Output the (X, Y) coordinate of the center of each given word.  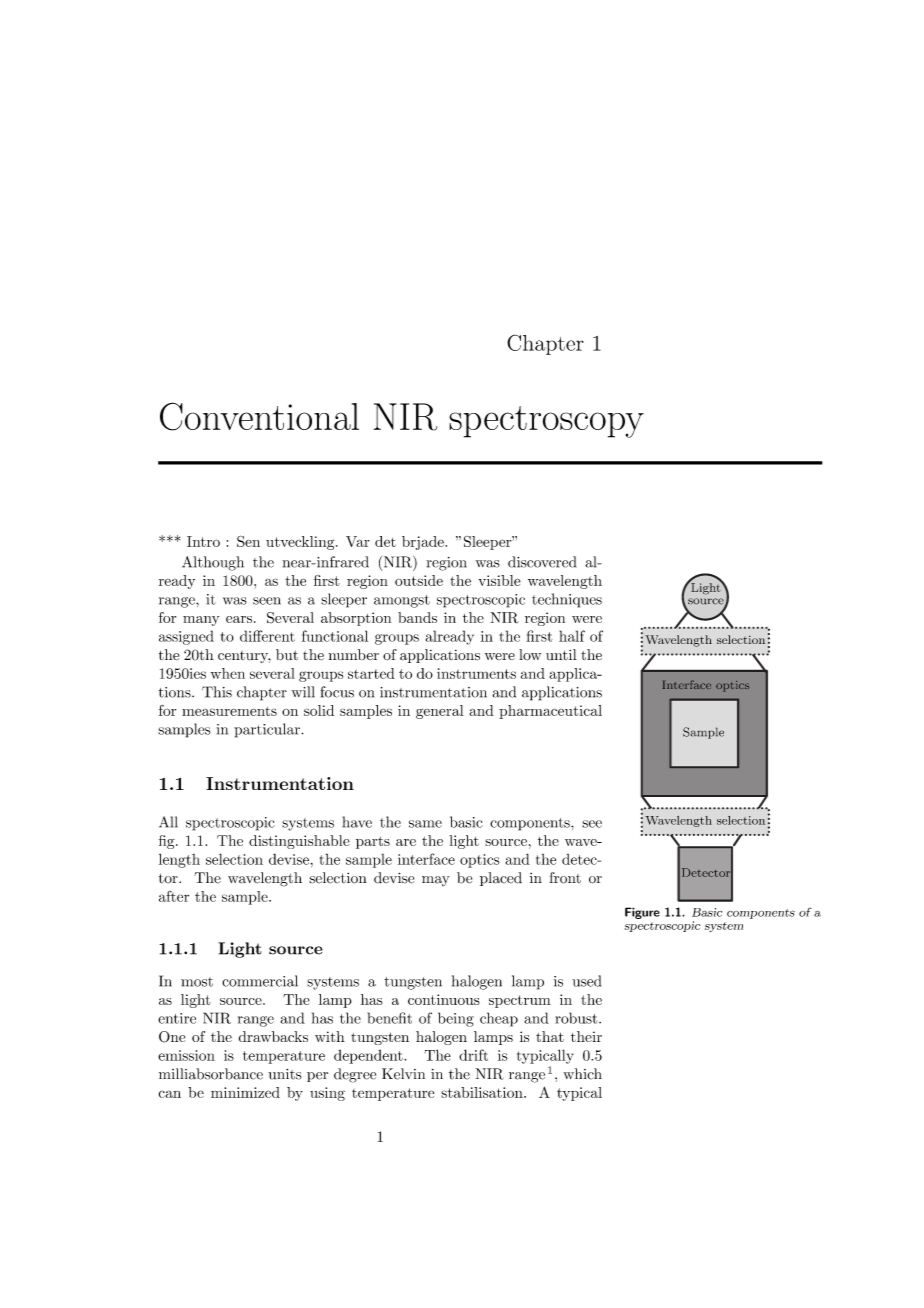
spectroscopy (546, 422)
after (174, 896)
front (565, 878)
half (572, 636)
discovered (542, 562)
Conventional (259, 416)
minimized (245, 1092)
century (244, 657)
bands (417, 617)
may (436, 881)
